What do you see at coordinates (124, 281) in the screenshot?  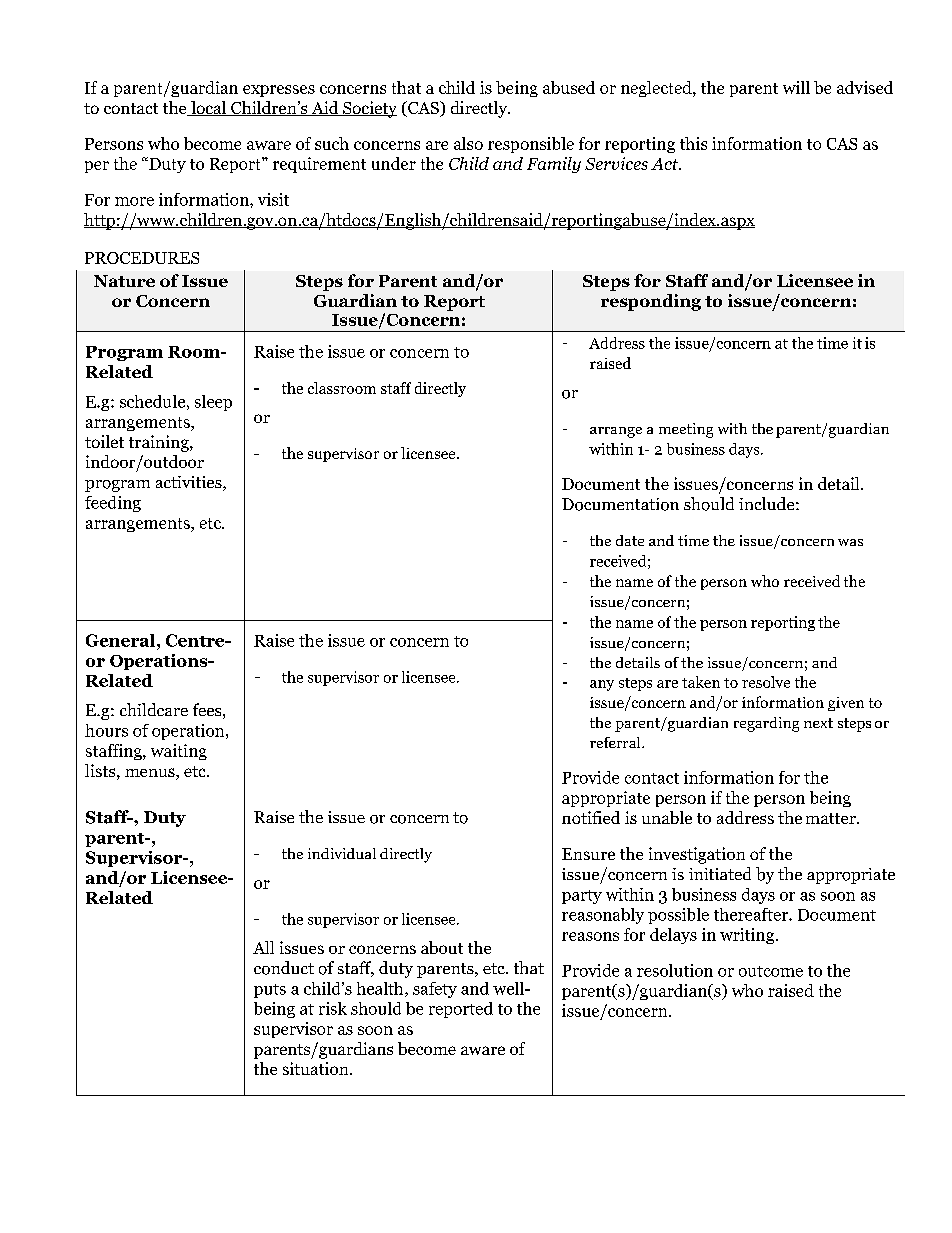 I see `Nature` at bounding box center [124, 281].
